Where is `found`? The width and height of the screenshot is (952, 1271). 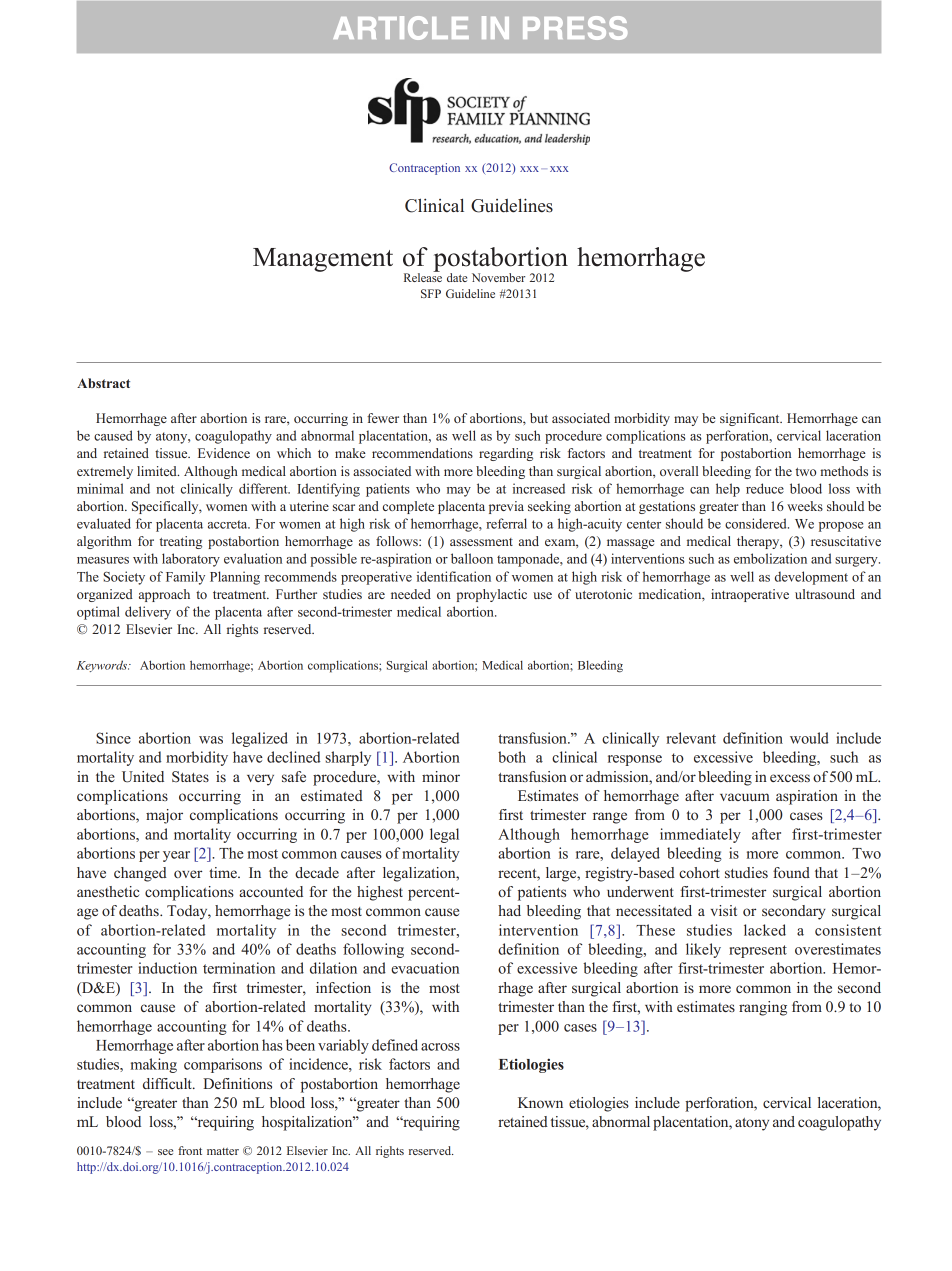
found is located at coordinates (791, 872).
